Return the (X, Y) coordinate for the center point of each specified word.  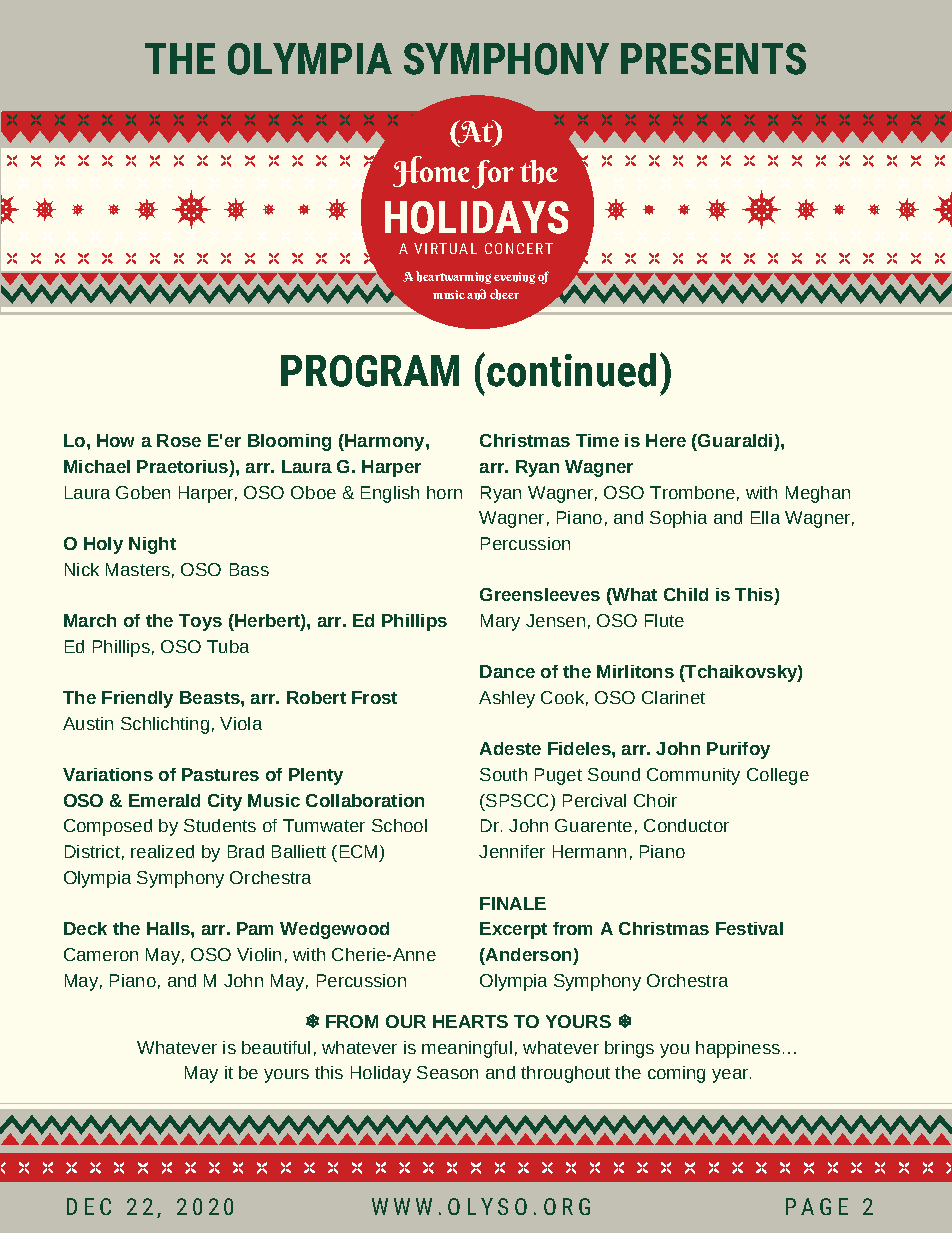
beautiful (276, 1047)
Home (431, 171)
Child (686, 594)
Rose (179, 440)
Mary (500, 622)
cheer (504, 294)
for (493, 174)
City (225, 802)
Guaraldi (734, 440)
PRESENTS (713, 59)
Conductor (686, 825)
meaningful (467, 1049)
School (399, 825)
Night (152, 545)
